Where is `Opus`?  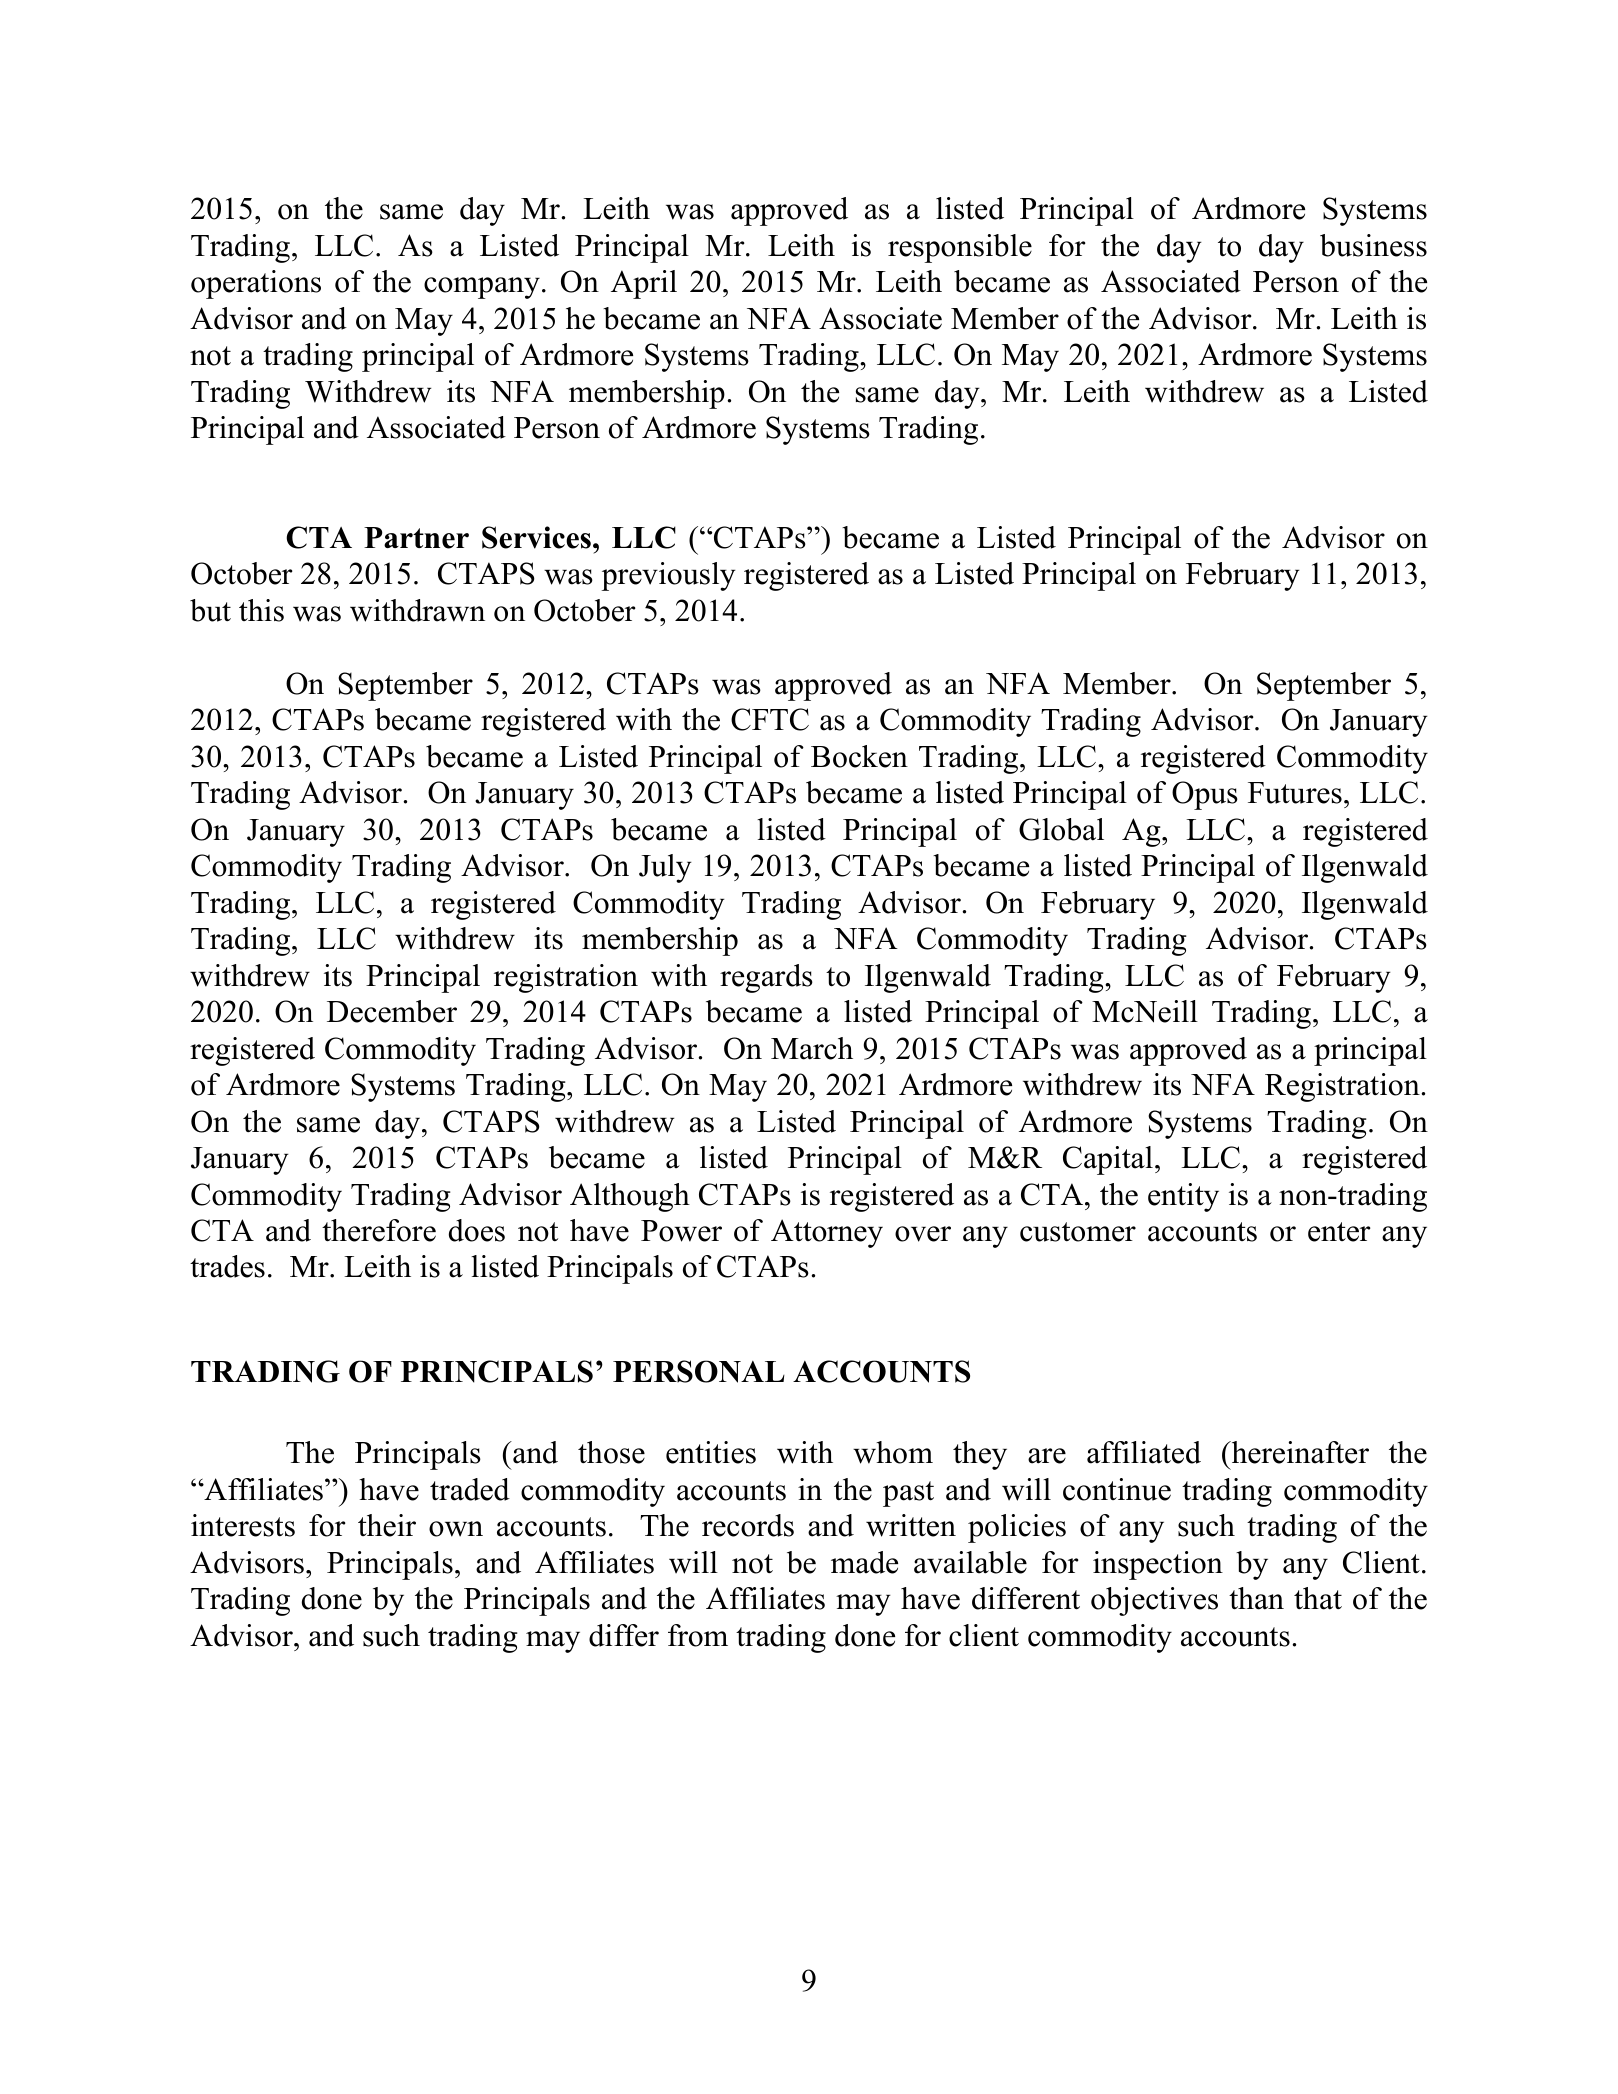
Opus is located at coordinates (1205, 795).
